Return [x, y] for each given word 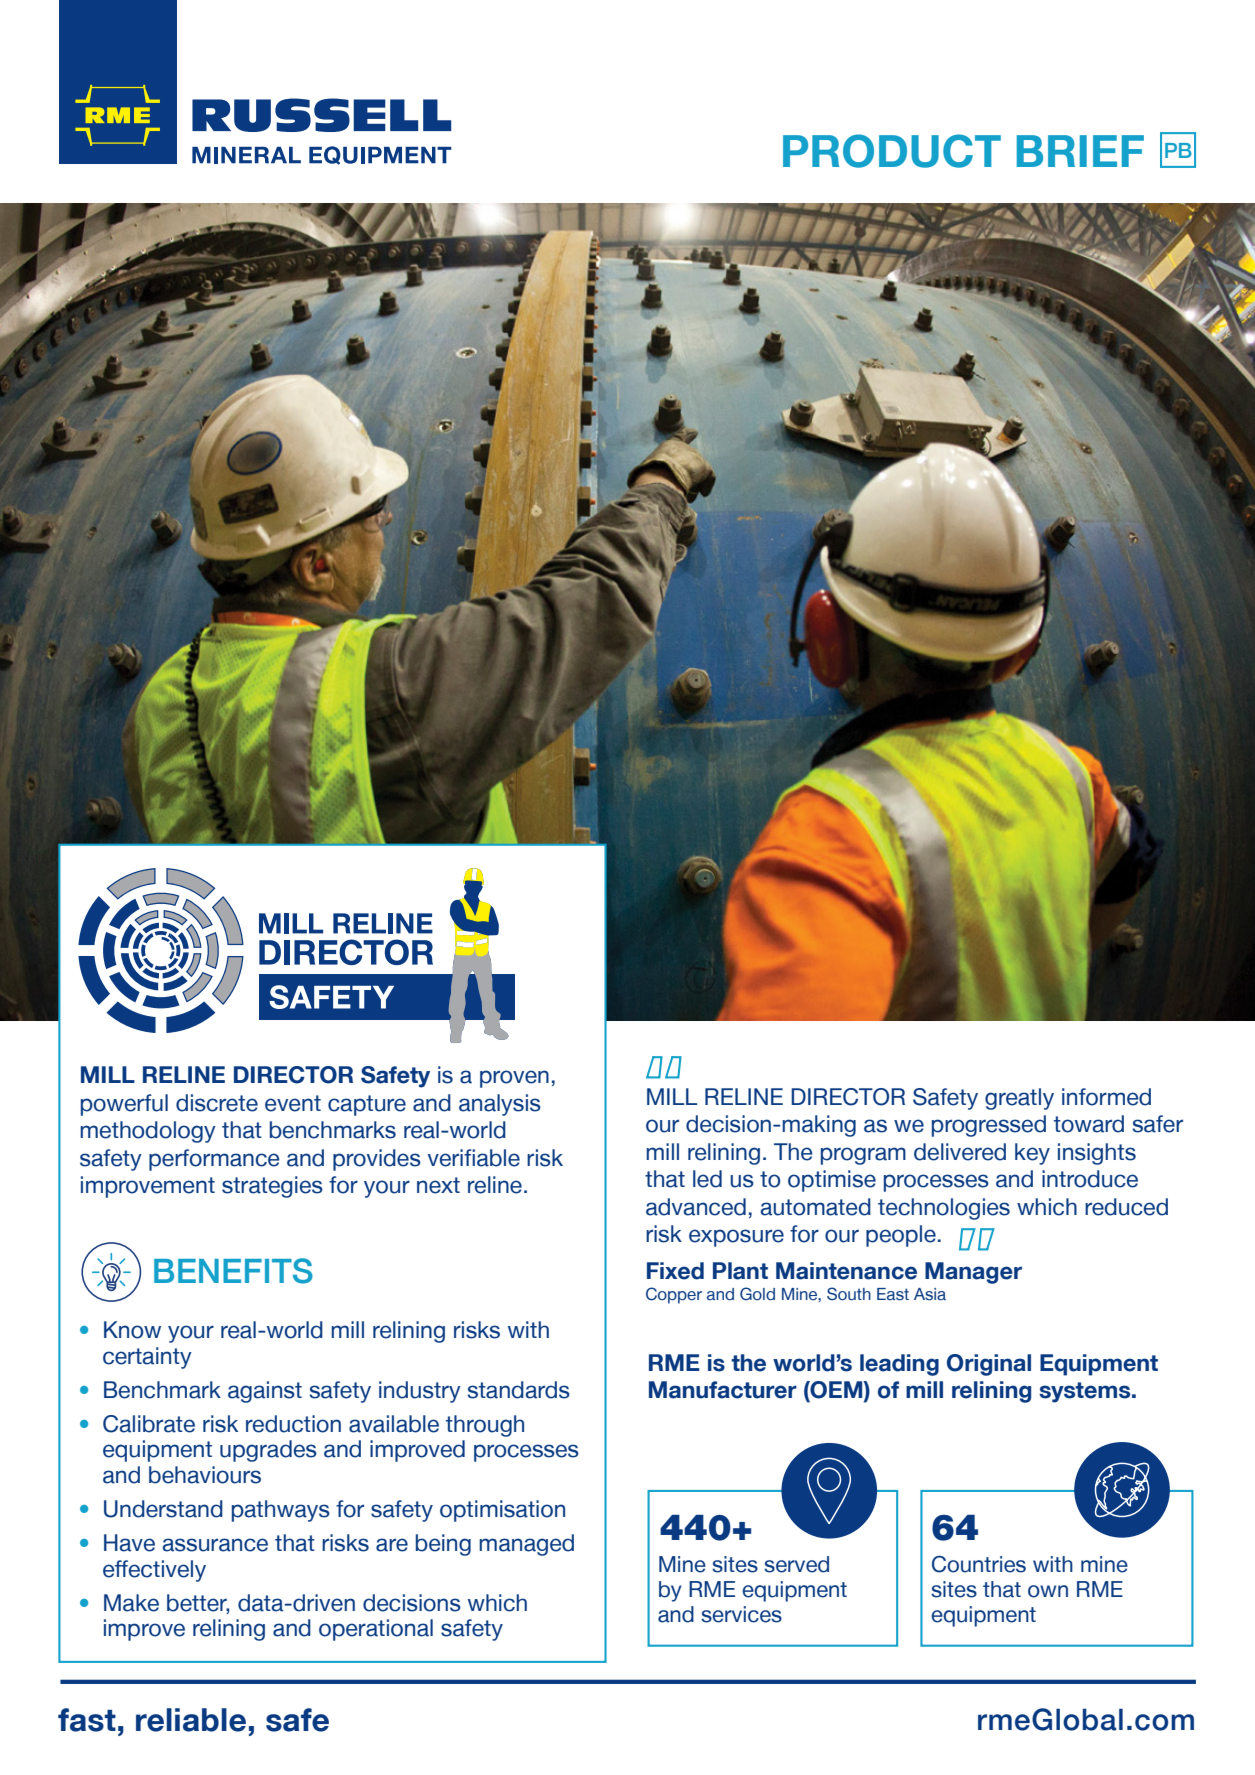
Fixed [675, 1271]
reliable [191, 1720]
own [1048, 1591]
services [741, 1614]
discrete [217, 1103]
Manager [973, 1273]
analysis [500, 1105]
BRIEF [1080, 151]
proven [514, 1079]
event [293, 1103]
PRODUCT [892, 151]
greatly [1019, 1099]
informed [1106, 1097]
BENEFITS [233, 1271]
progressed [989, 1126]
